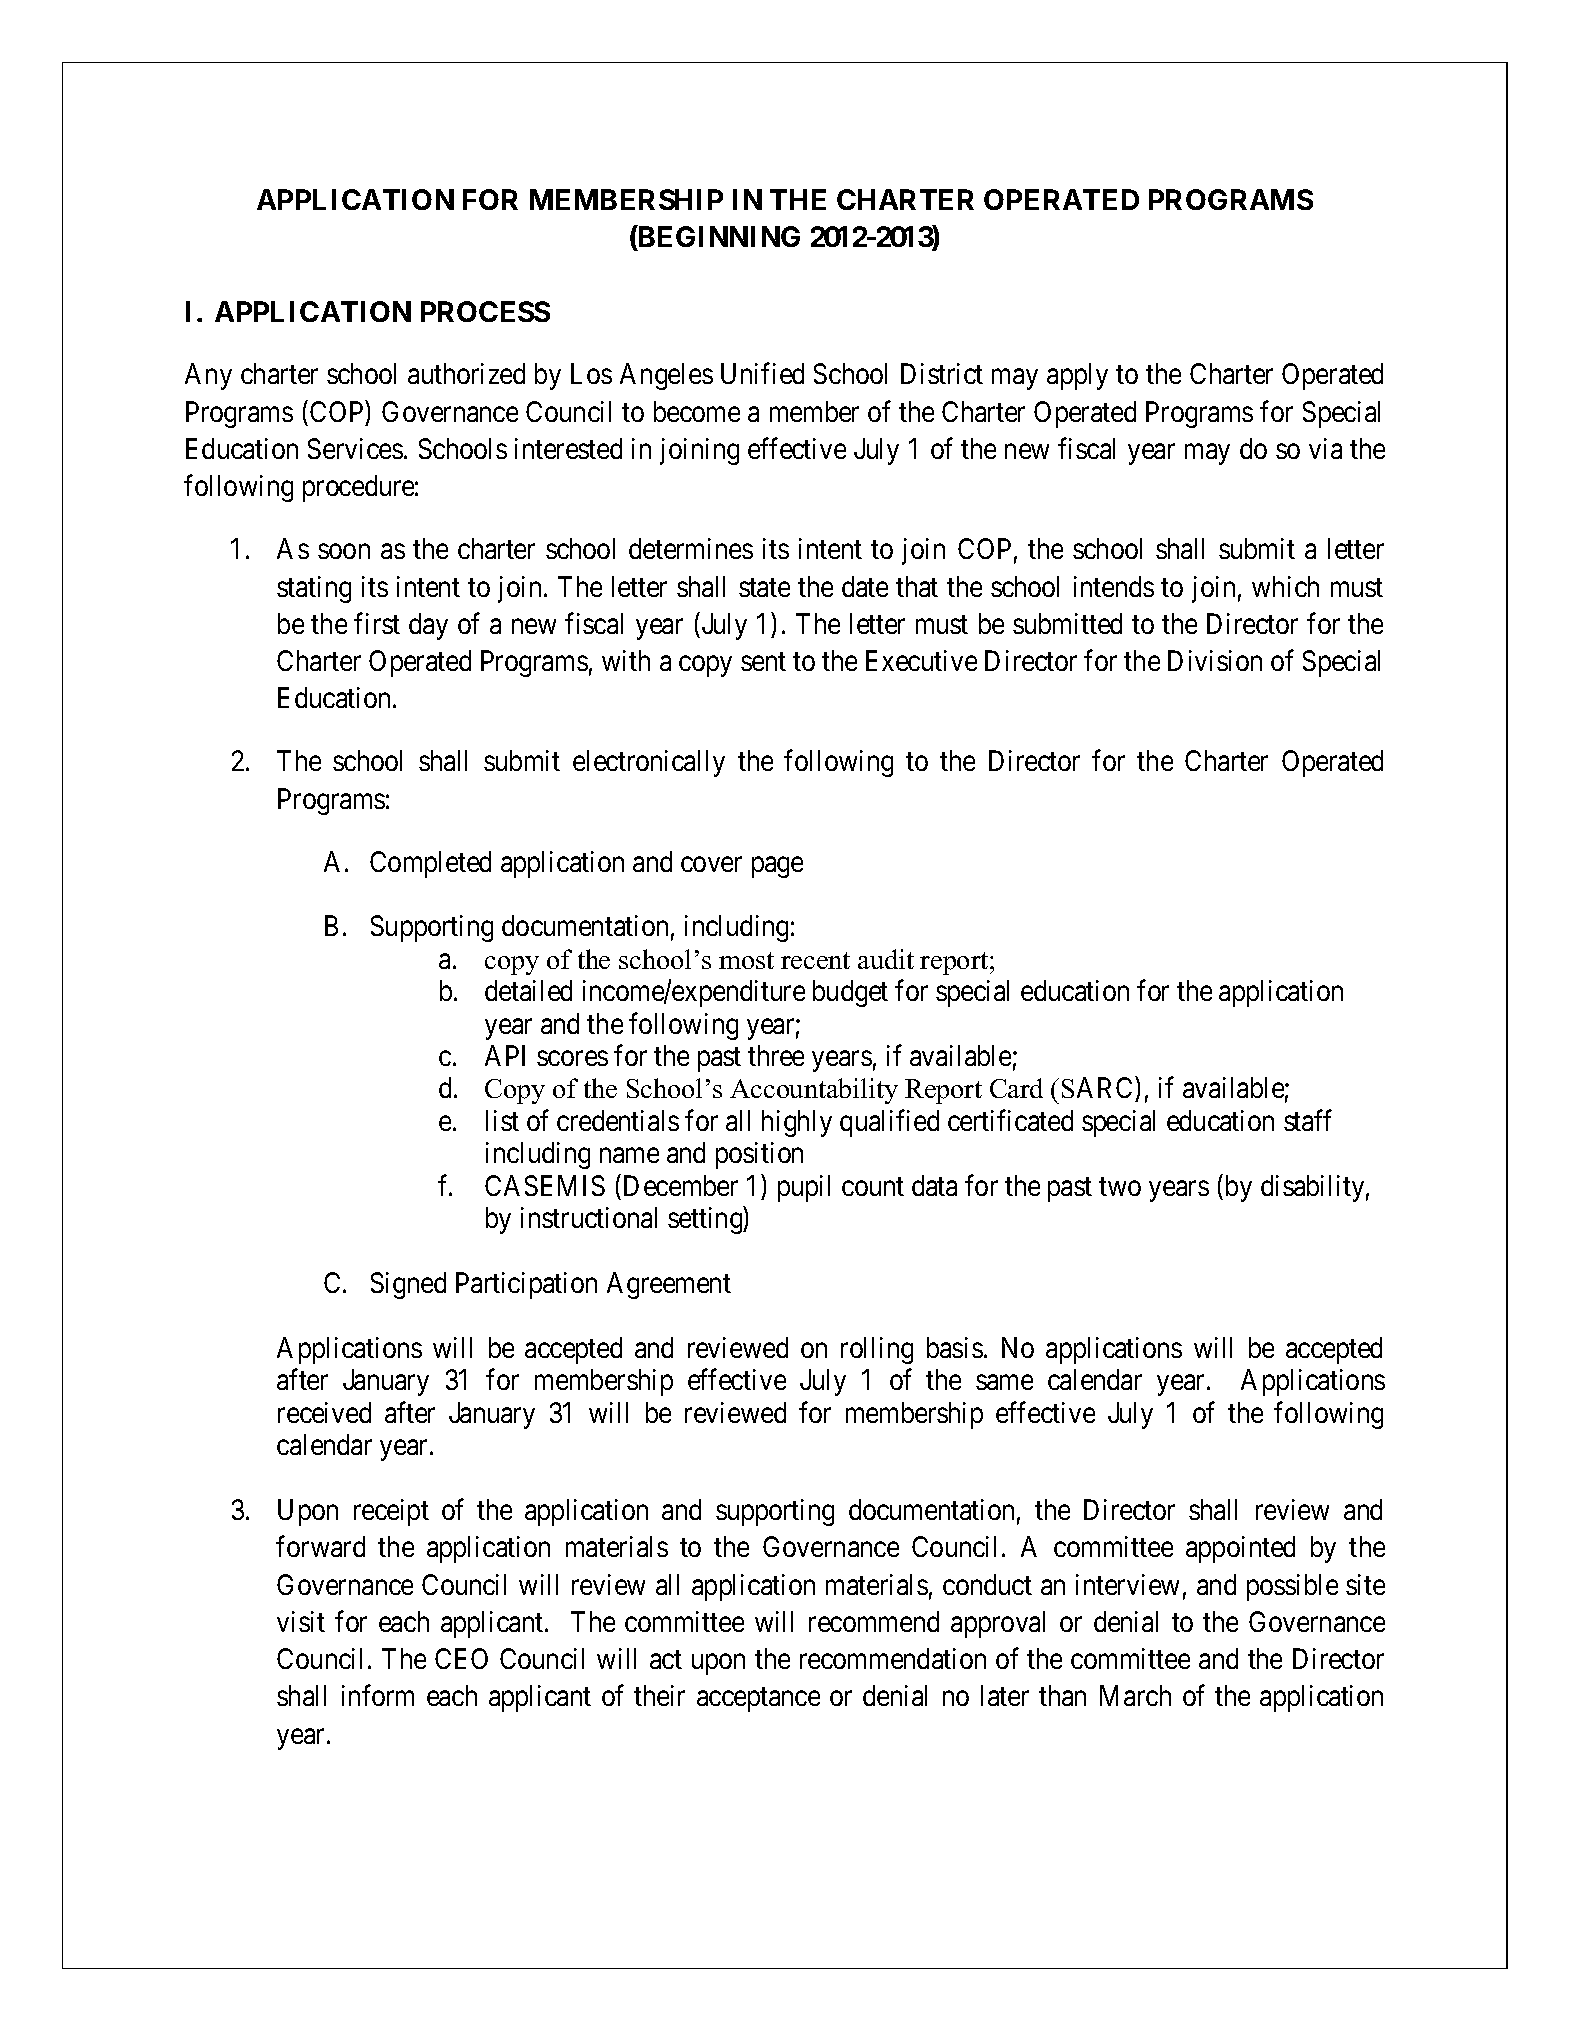  Describe the element at coordinates (355, 448) in the screenshot. I see `Services` at that location.
